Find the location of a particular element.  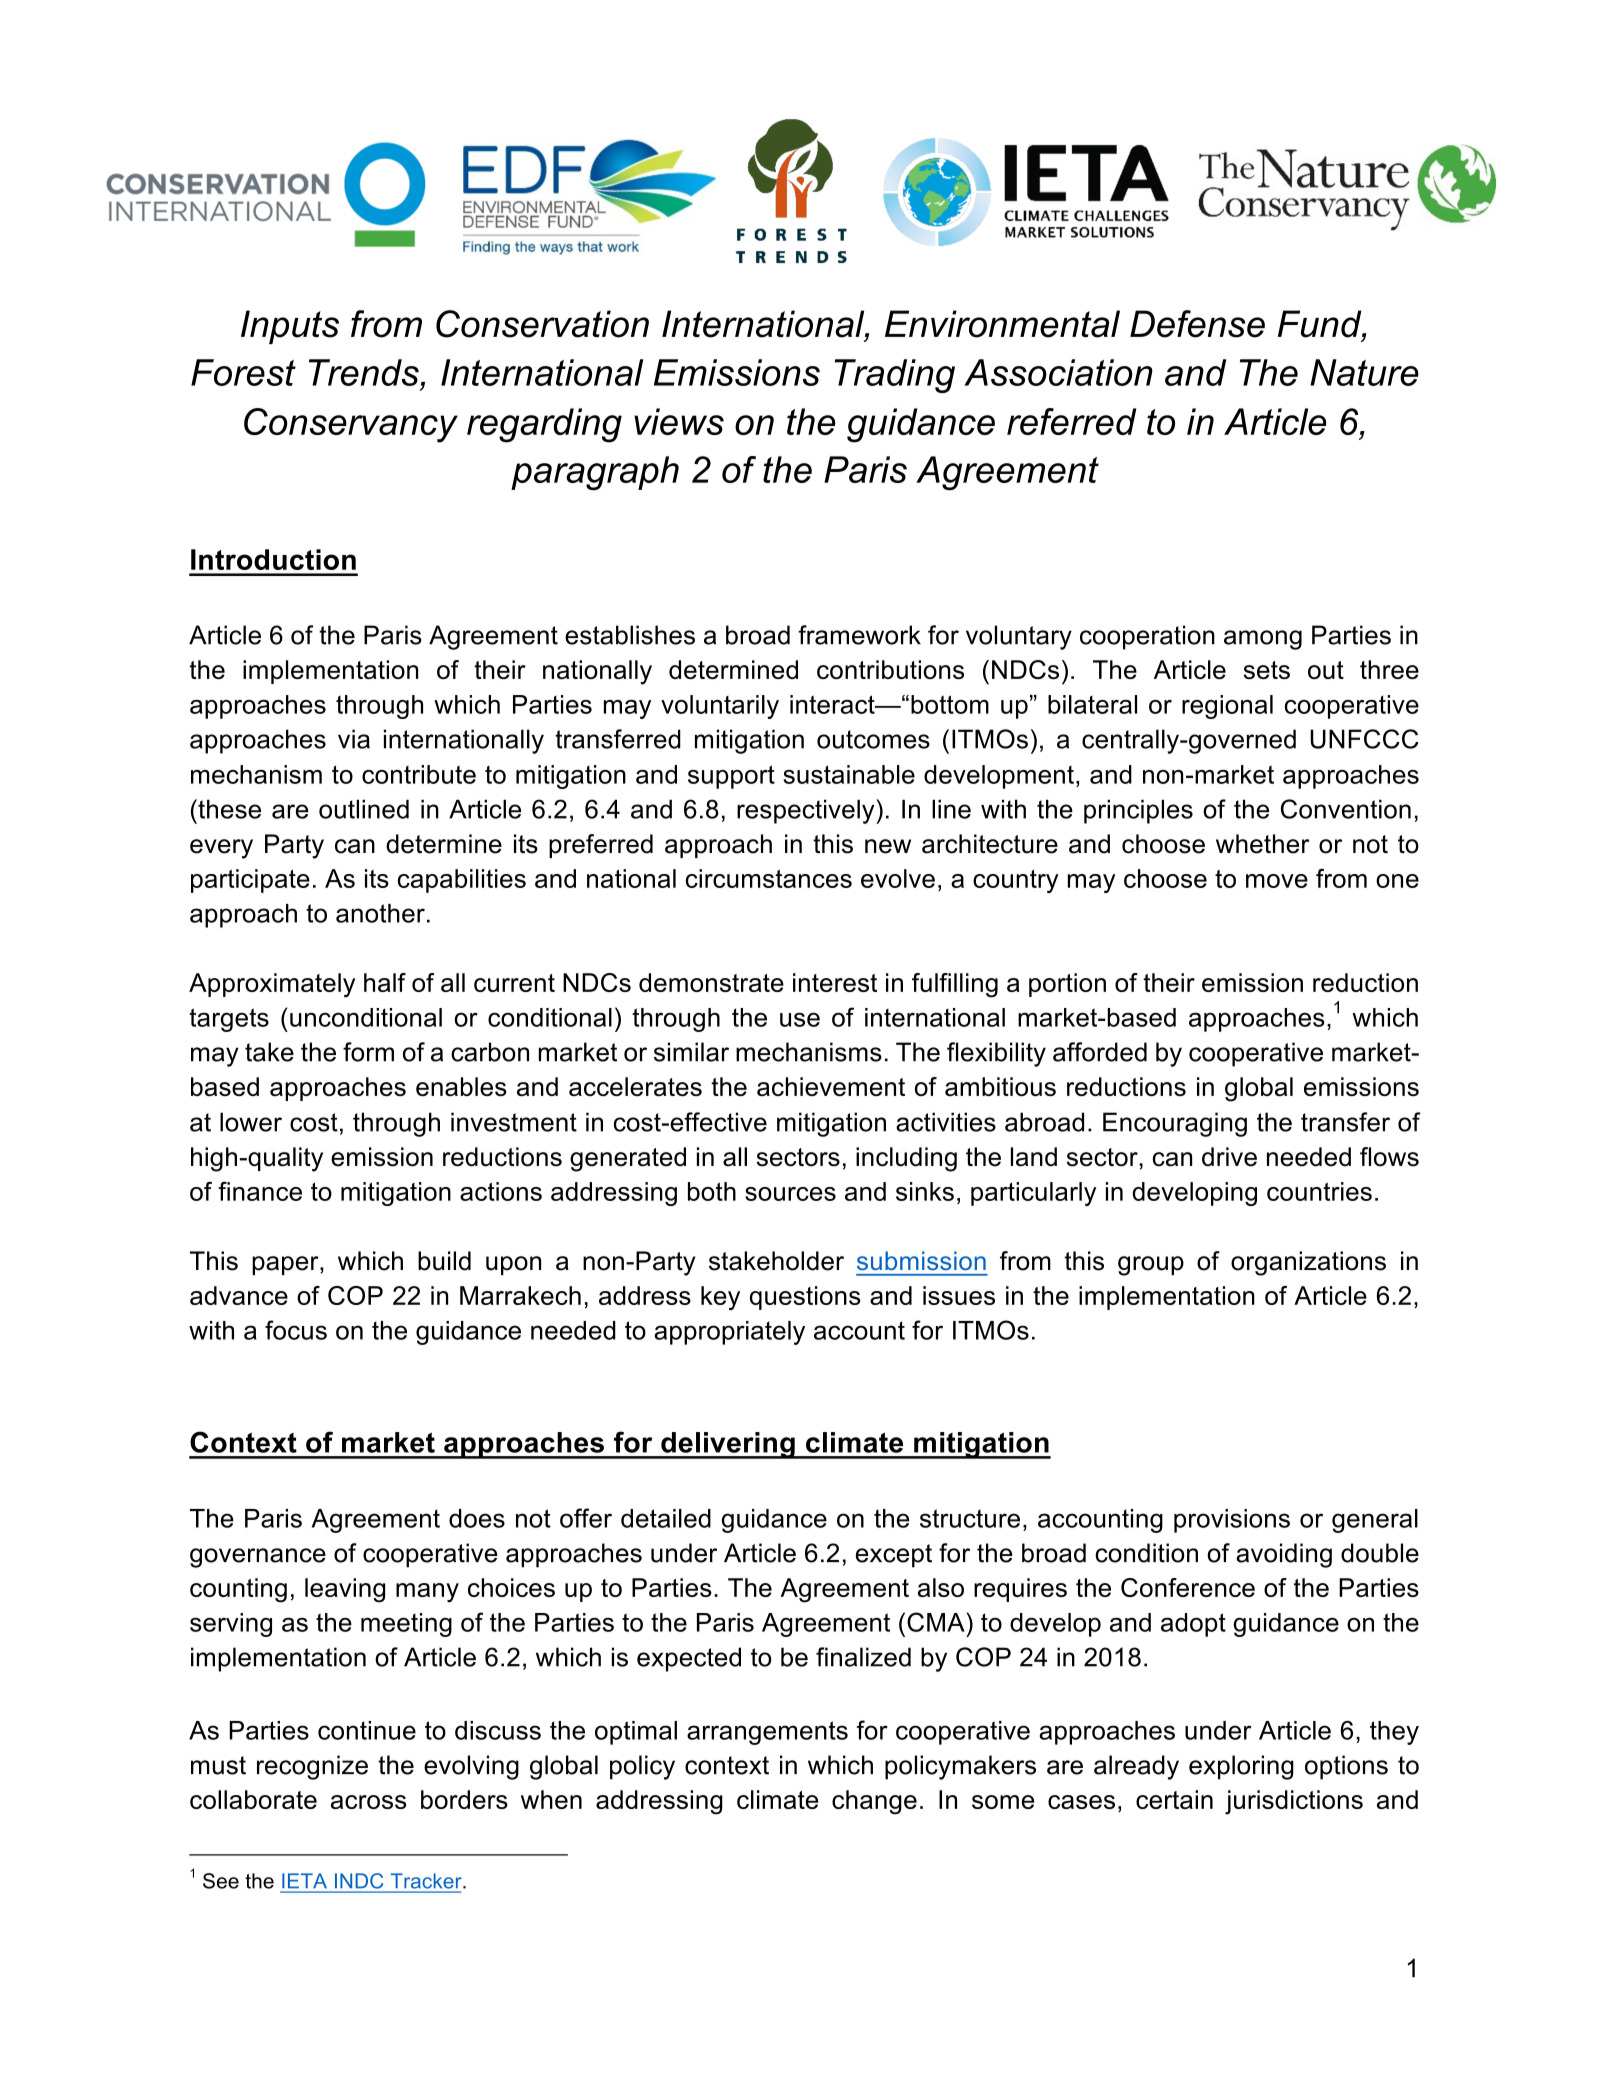

form is located at coordinates (368, 1052).
